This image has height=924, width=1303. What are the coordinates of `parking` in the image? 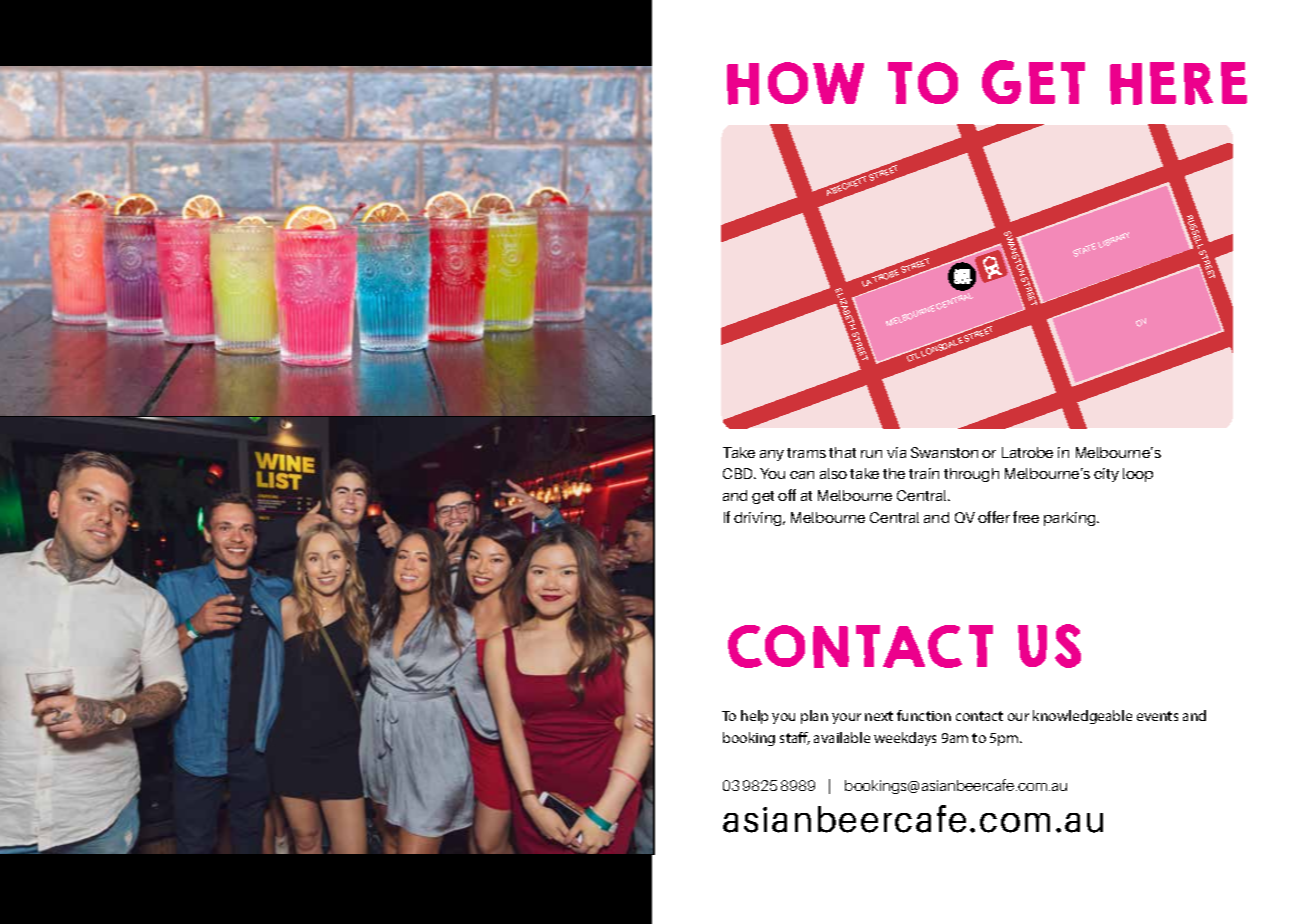 It's located at (1071, 519).
